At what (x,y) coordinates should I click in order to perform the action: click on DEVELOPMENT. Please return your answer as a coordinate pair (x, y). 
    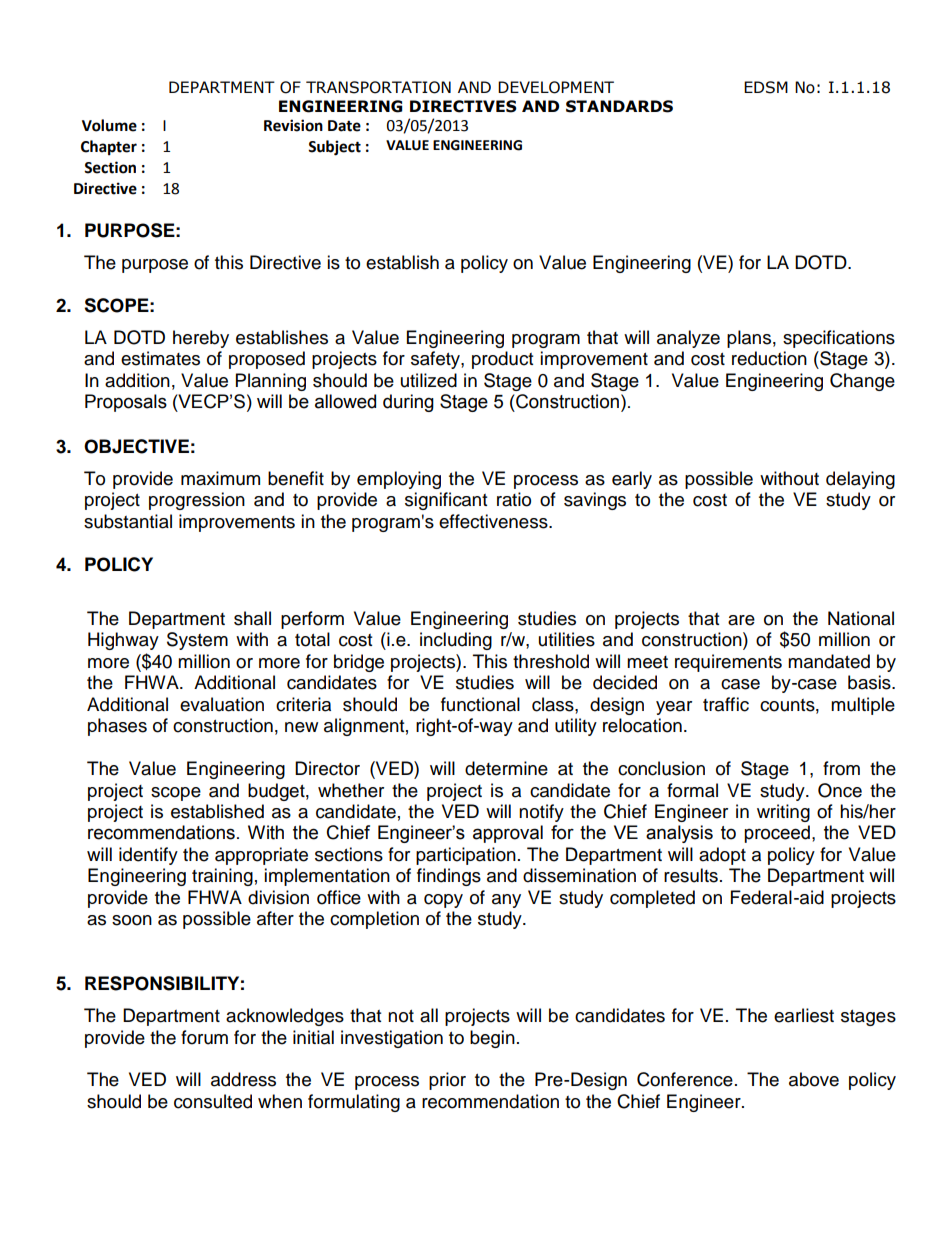
    Looking at the image, I should click on (556, 87).
